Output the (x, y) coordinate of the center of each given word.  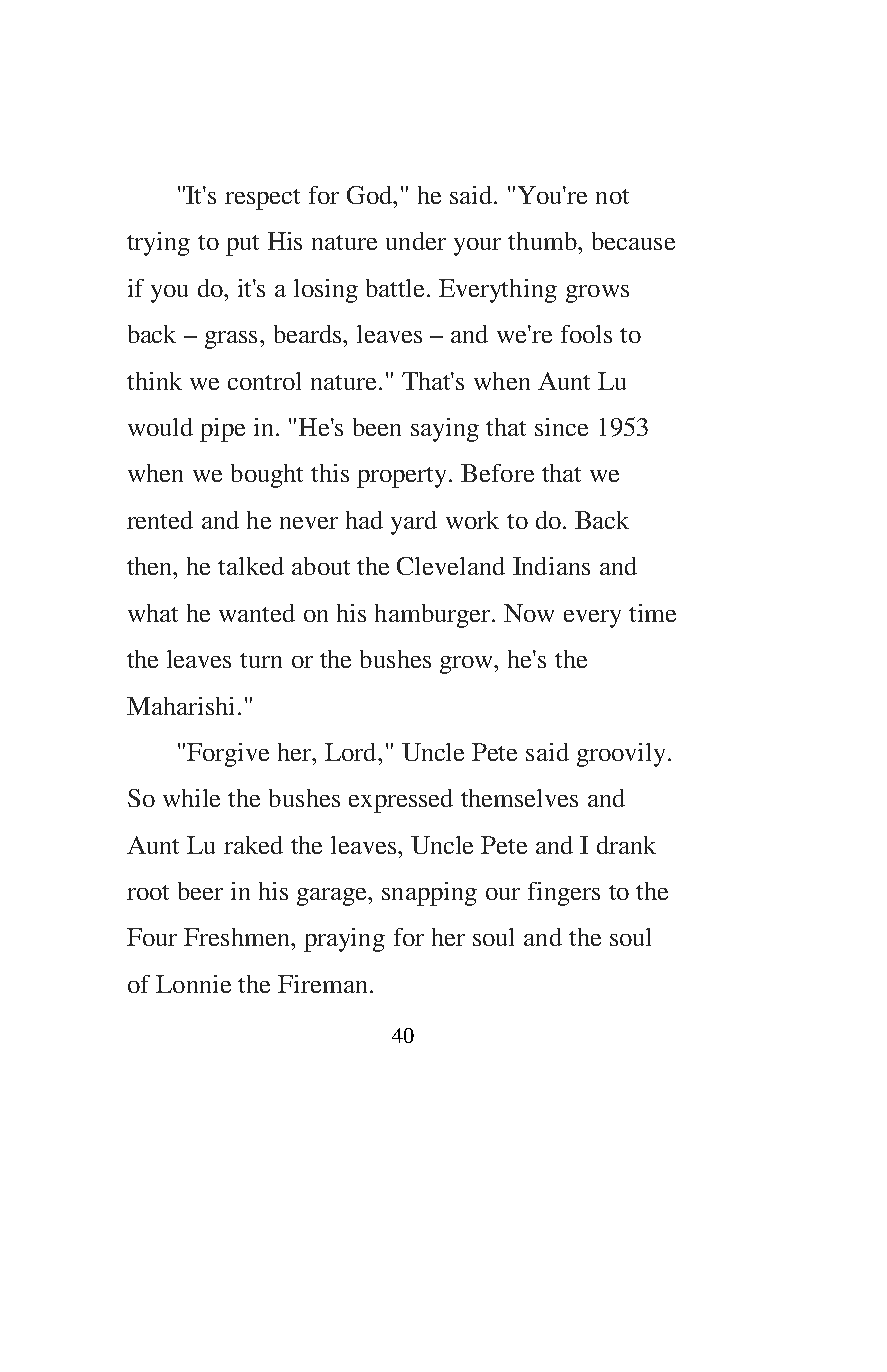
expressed (401, 801)
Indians (551, 566)
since (561, 427)
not (612, 196)
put (242, 245)
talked (251, 566)
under (416, 241)
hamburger (434, 616)
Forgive (228, 755)
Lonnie (193, 984)
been (377, 427)
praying (344, 940)
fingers (564, 894)
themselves (519, 798)
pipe (222, 430)
